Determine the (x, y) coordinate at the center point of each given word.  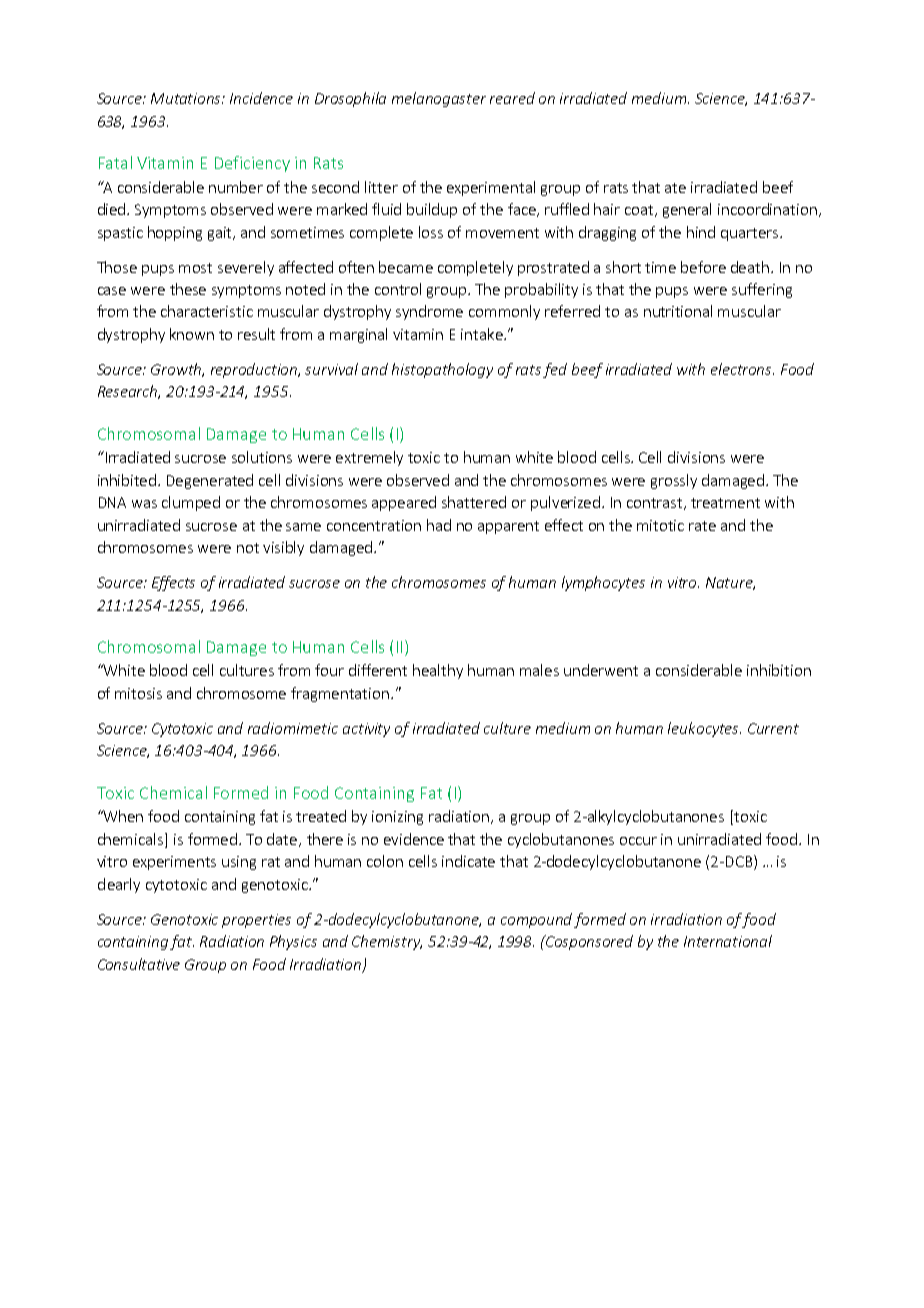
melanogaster (439, 99)
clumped (191, 503)
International (728, 941)
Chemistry (387, 942)
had (439, 525)
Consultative (139, 964)
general (687, 210)
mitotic (660, 525)
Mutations (187, 98)
